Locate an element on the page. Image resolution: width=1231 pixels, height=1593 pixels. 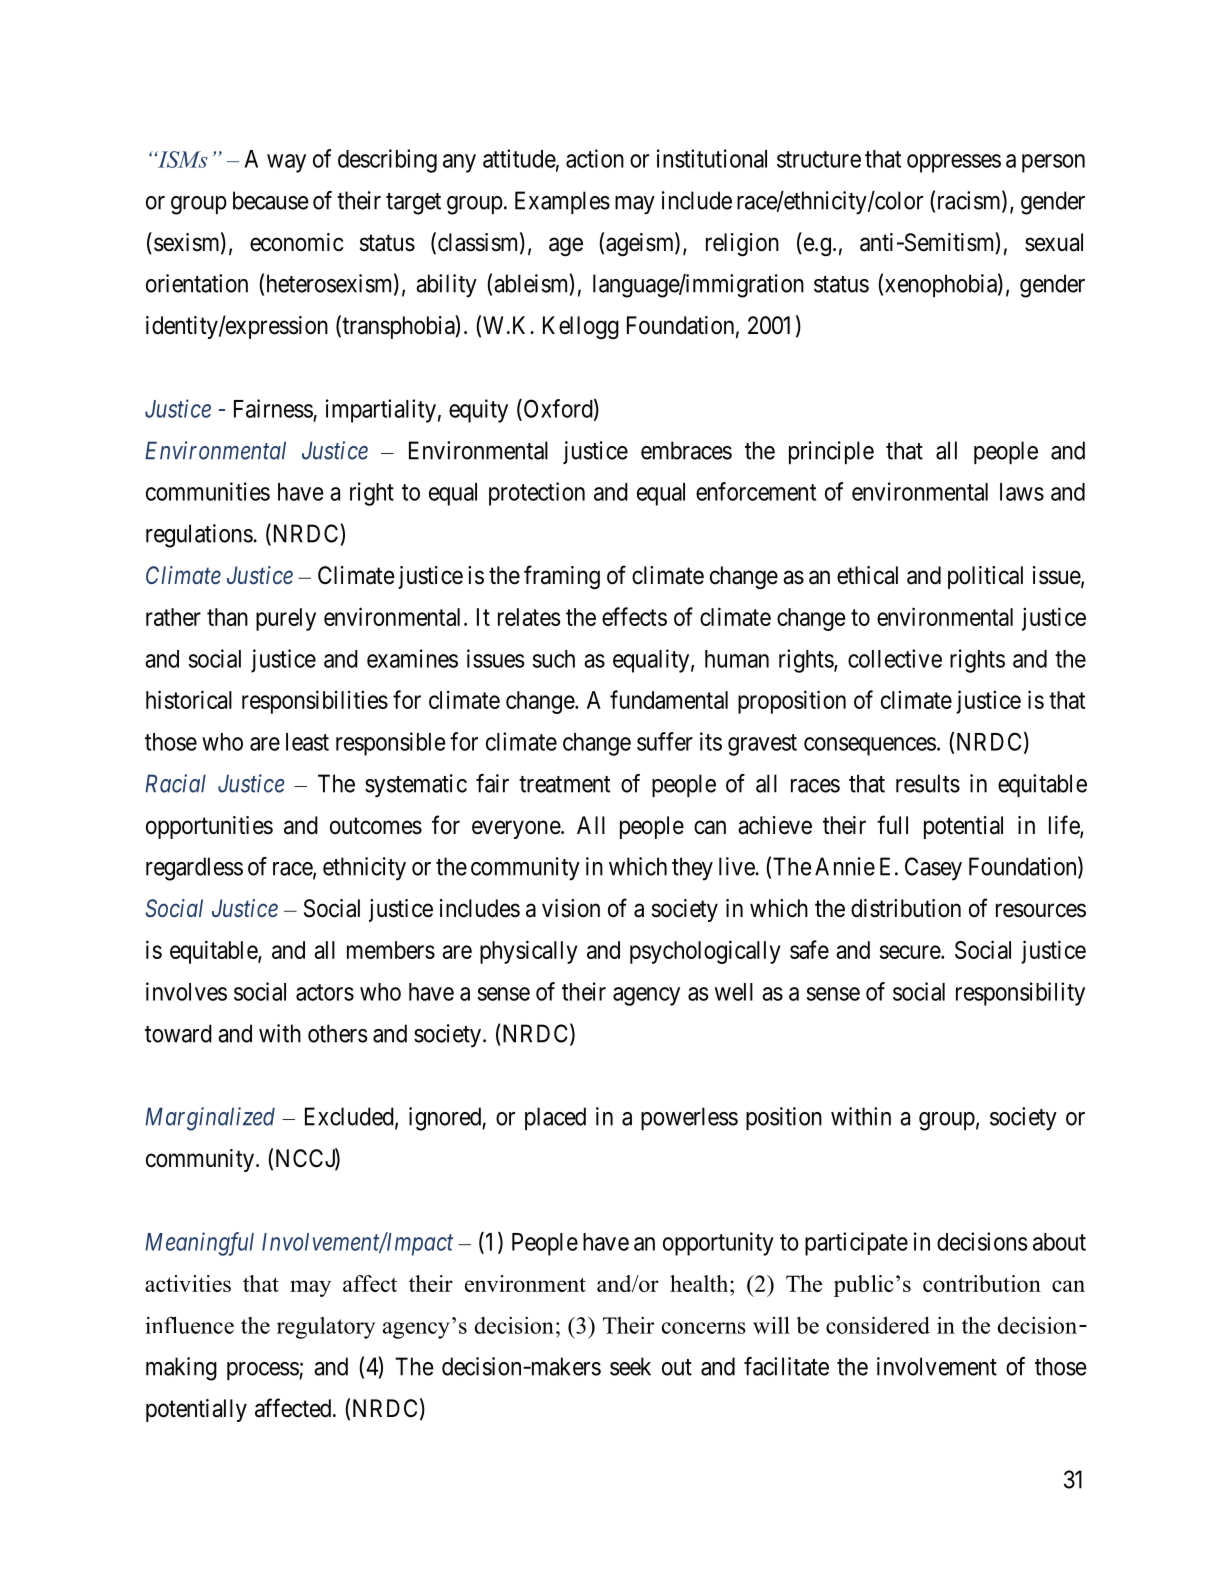
least is located at coordinates (307, 742).
